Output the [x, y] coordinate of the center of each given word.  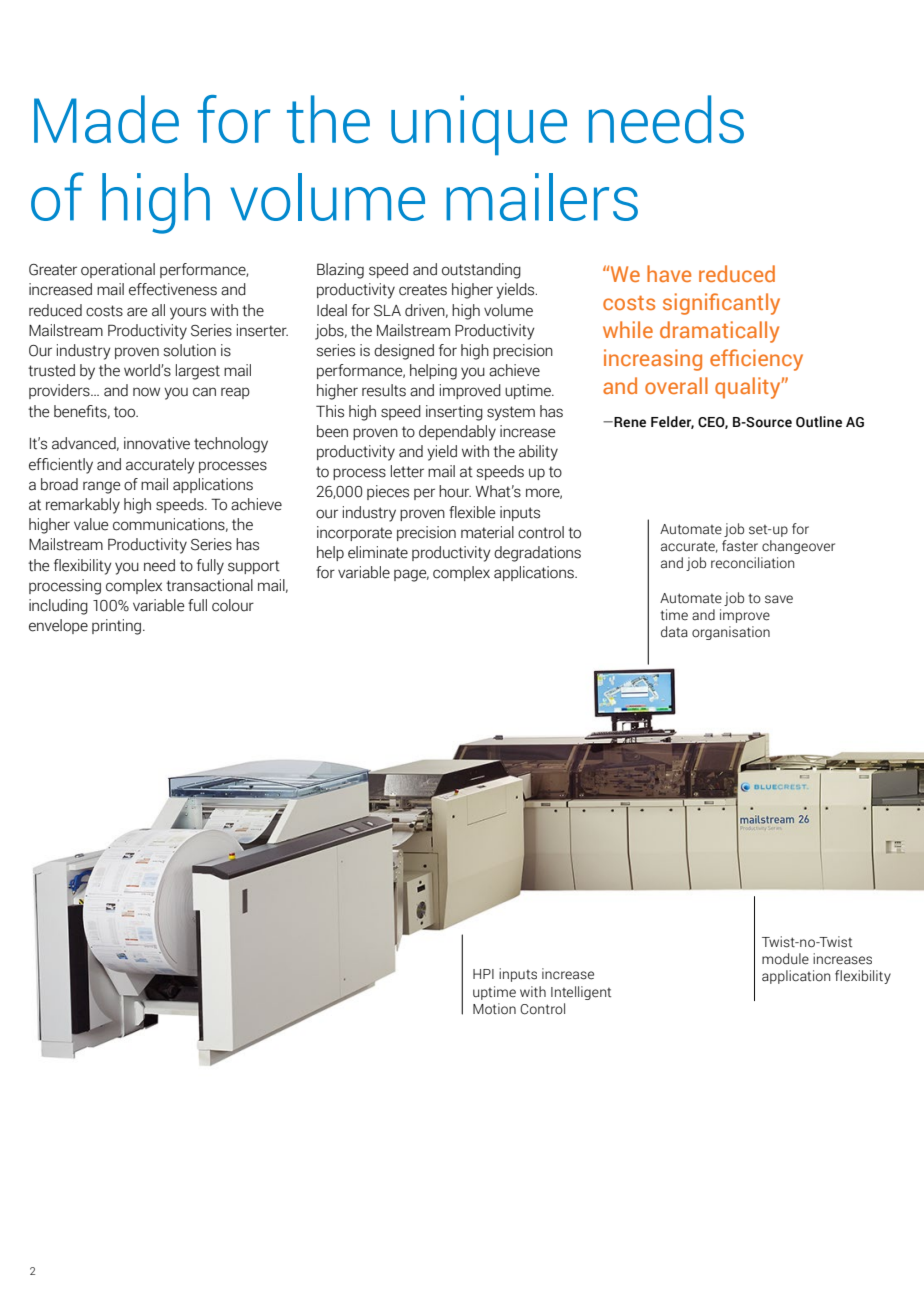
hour [455, 491]
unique [479, 125]
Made [106, 119]
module [785, 959]
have [669, 273]
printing [118, 627]
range [101, 487]
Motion [494, 1009]
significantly [721, 304]
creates [423, 290]
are [137, 312]
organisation [731, 633]
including [58, 607]
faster [740, 546]
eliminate [378, 552]
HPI [483, 974]
